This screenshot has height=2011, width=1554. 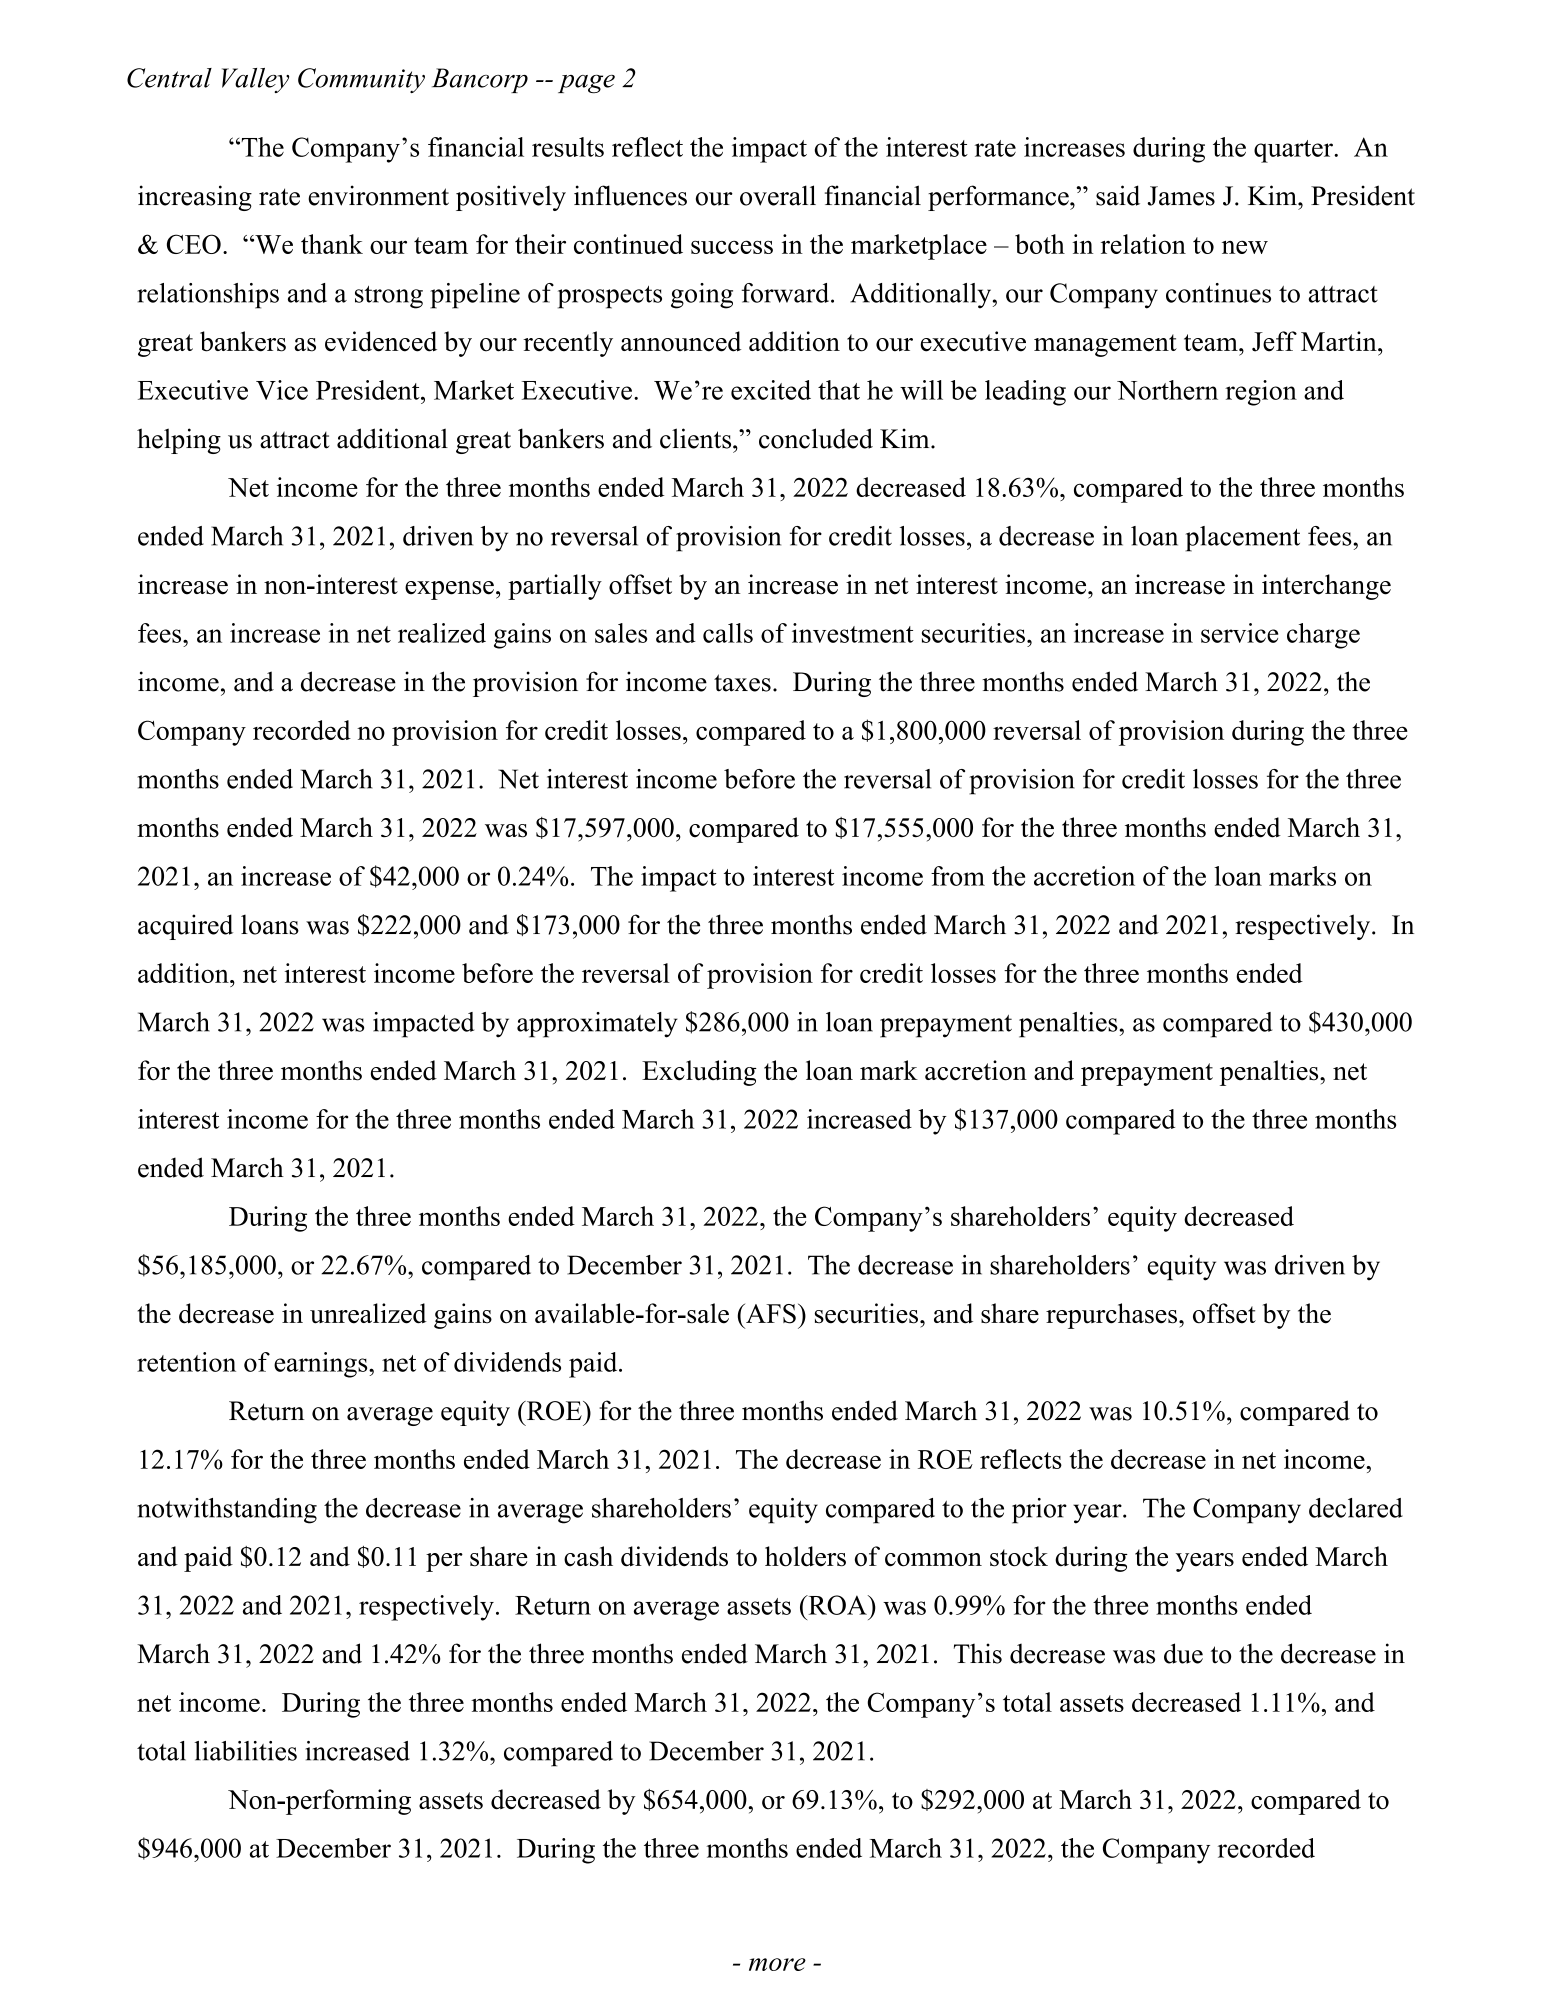 I want to click on overall, so click(x=778, y=195).
